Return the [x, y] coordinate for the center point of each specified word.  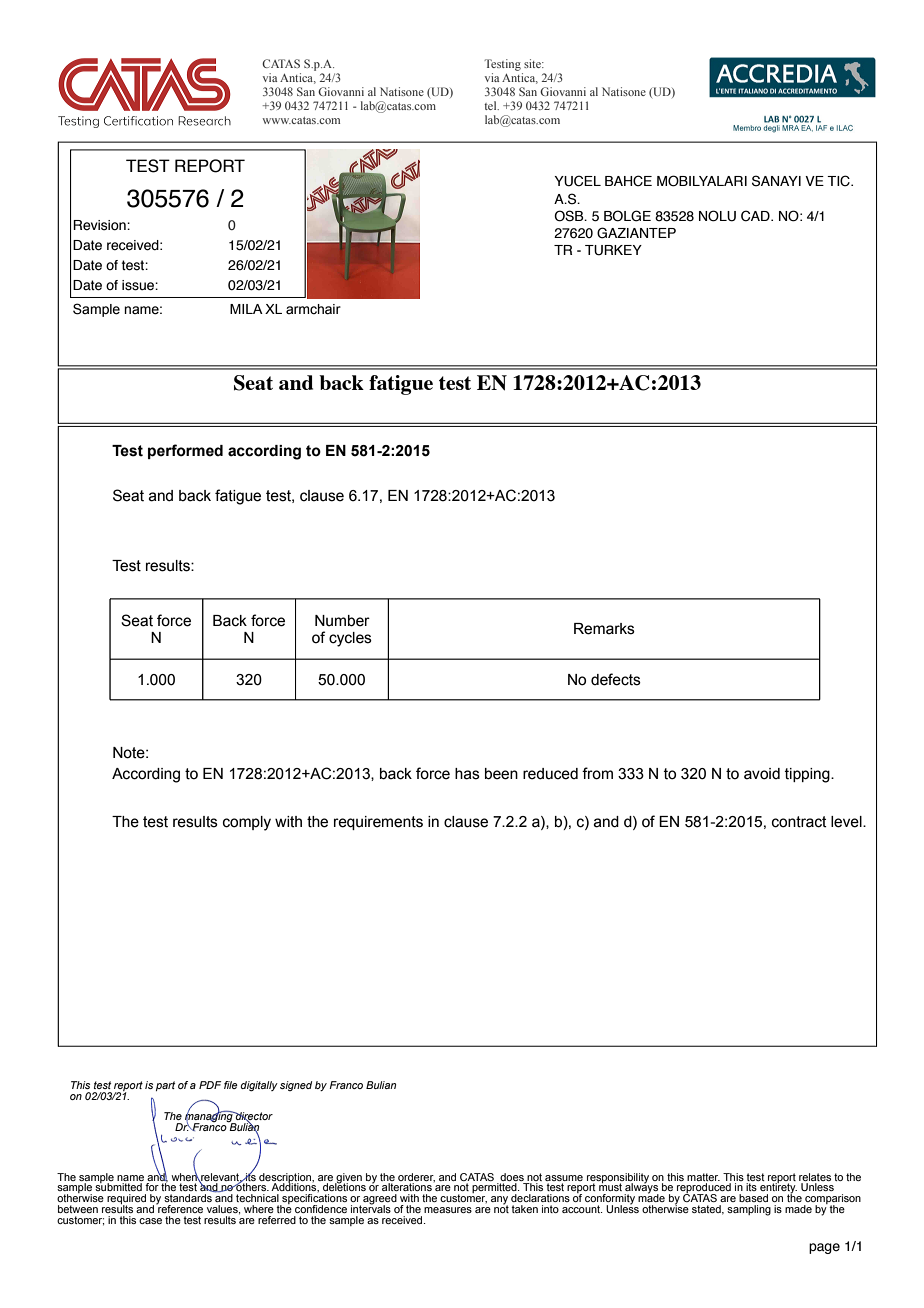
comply [247, 823]
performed [185, 451]
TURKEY [613, 250]
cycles [350, 639]
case [150, 1221]
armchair [313, 309]
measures [448, 1210]
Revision [100, 225]
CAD [756, 216]
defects [616, 679]
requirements [378, 823]
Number [342, 621]
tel [491, 105]
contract [799, 822]
